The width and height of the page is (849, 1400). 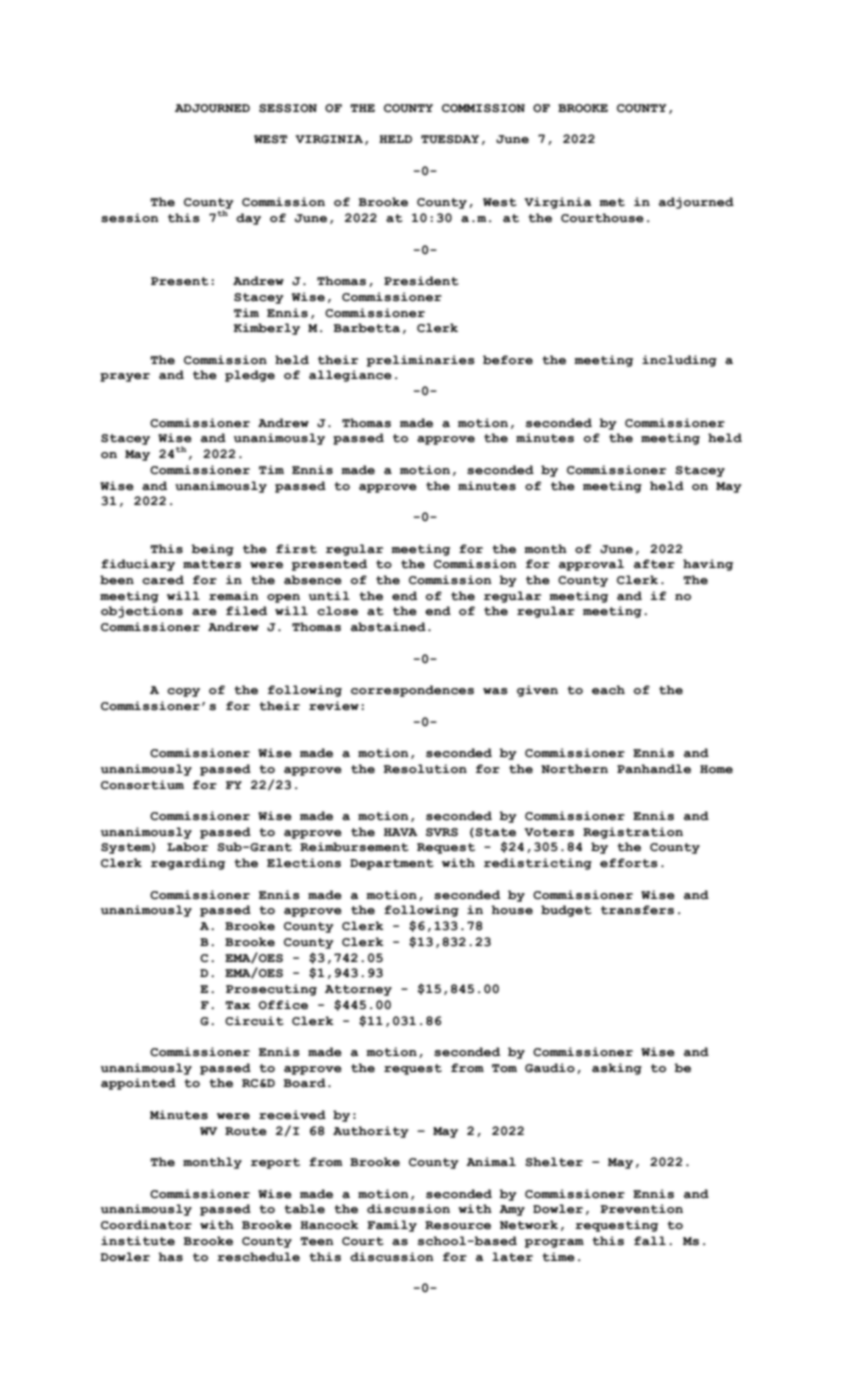 I want to click on Prevention, so click(x=641, y=1209).
